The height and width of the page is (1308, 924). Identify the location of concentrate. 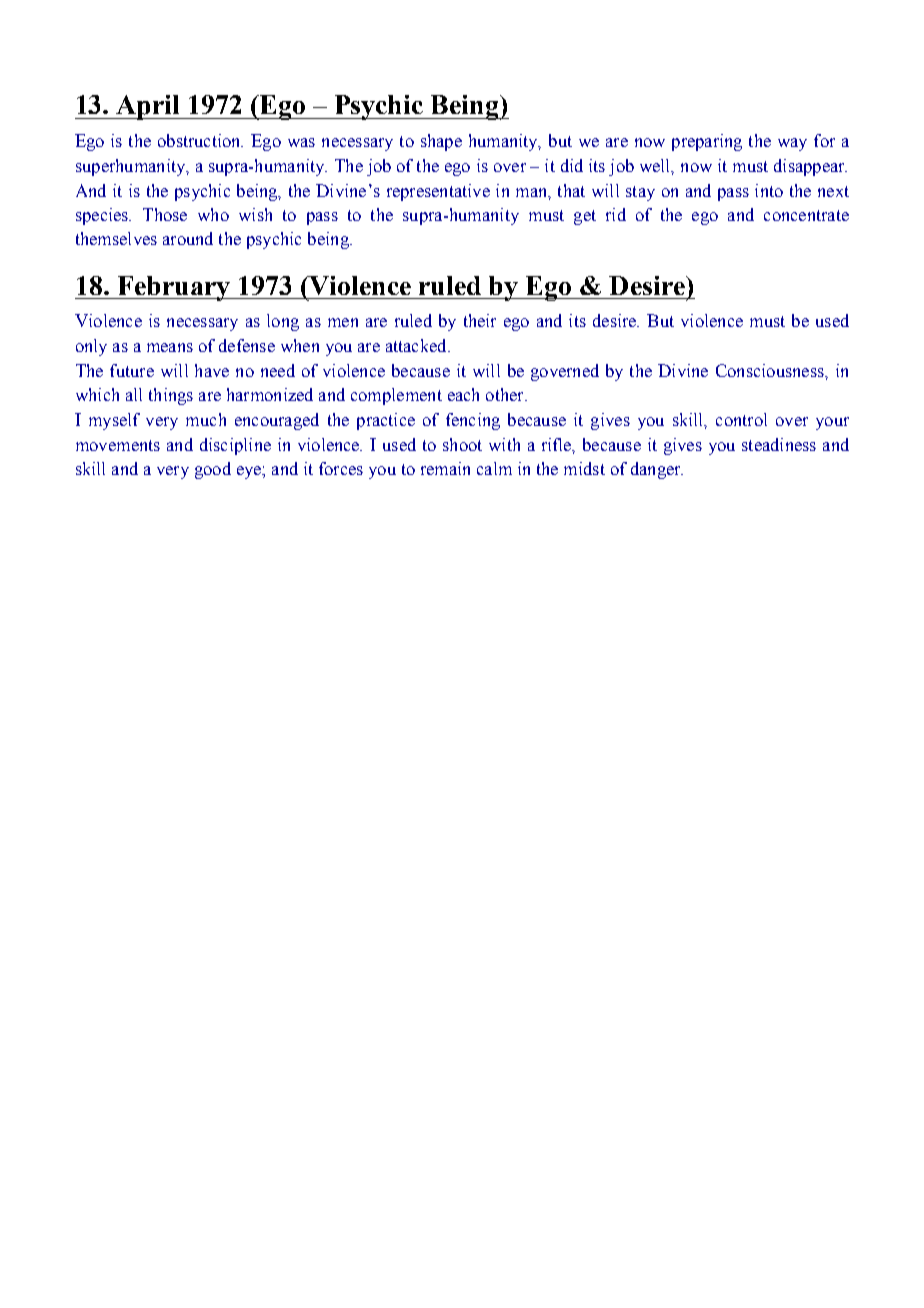
(806, 215).
